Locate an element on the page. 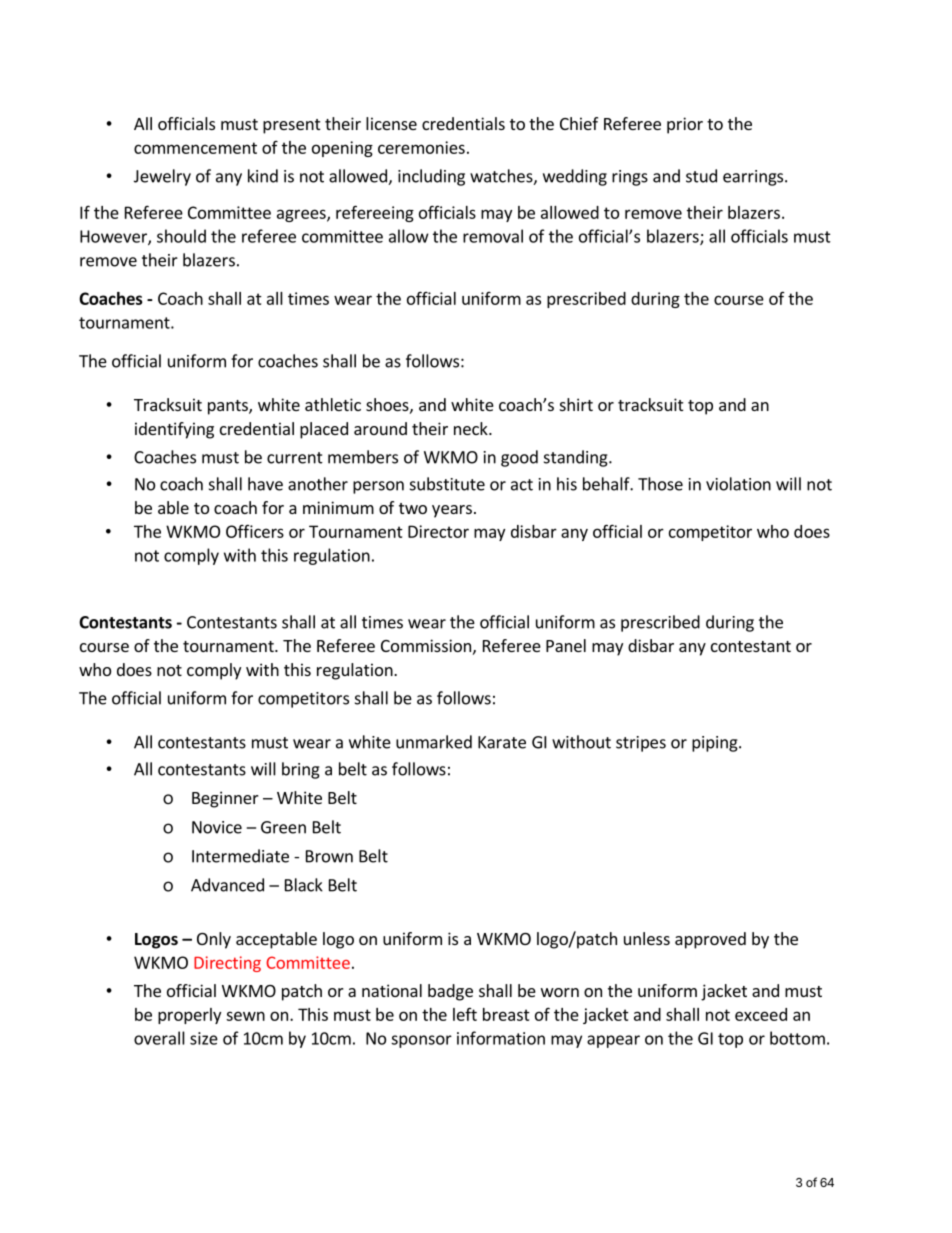 This page has width=952, height=1233. neck is located at coordinates (472, 428).
